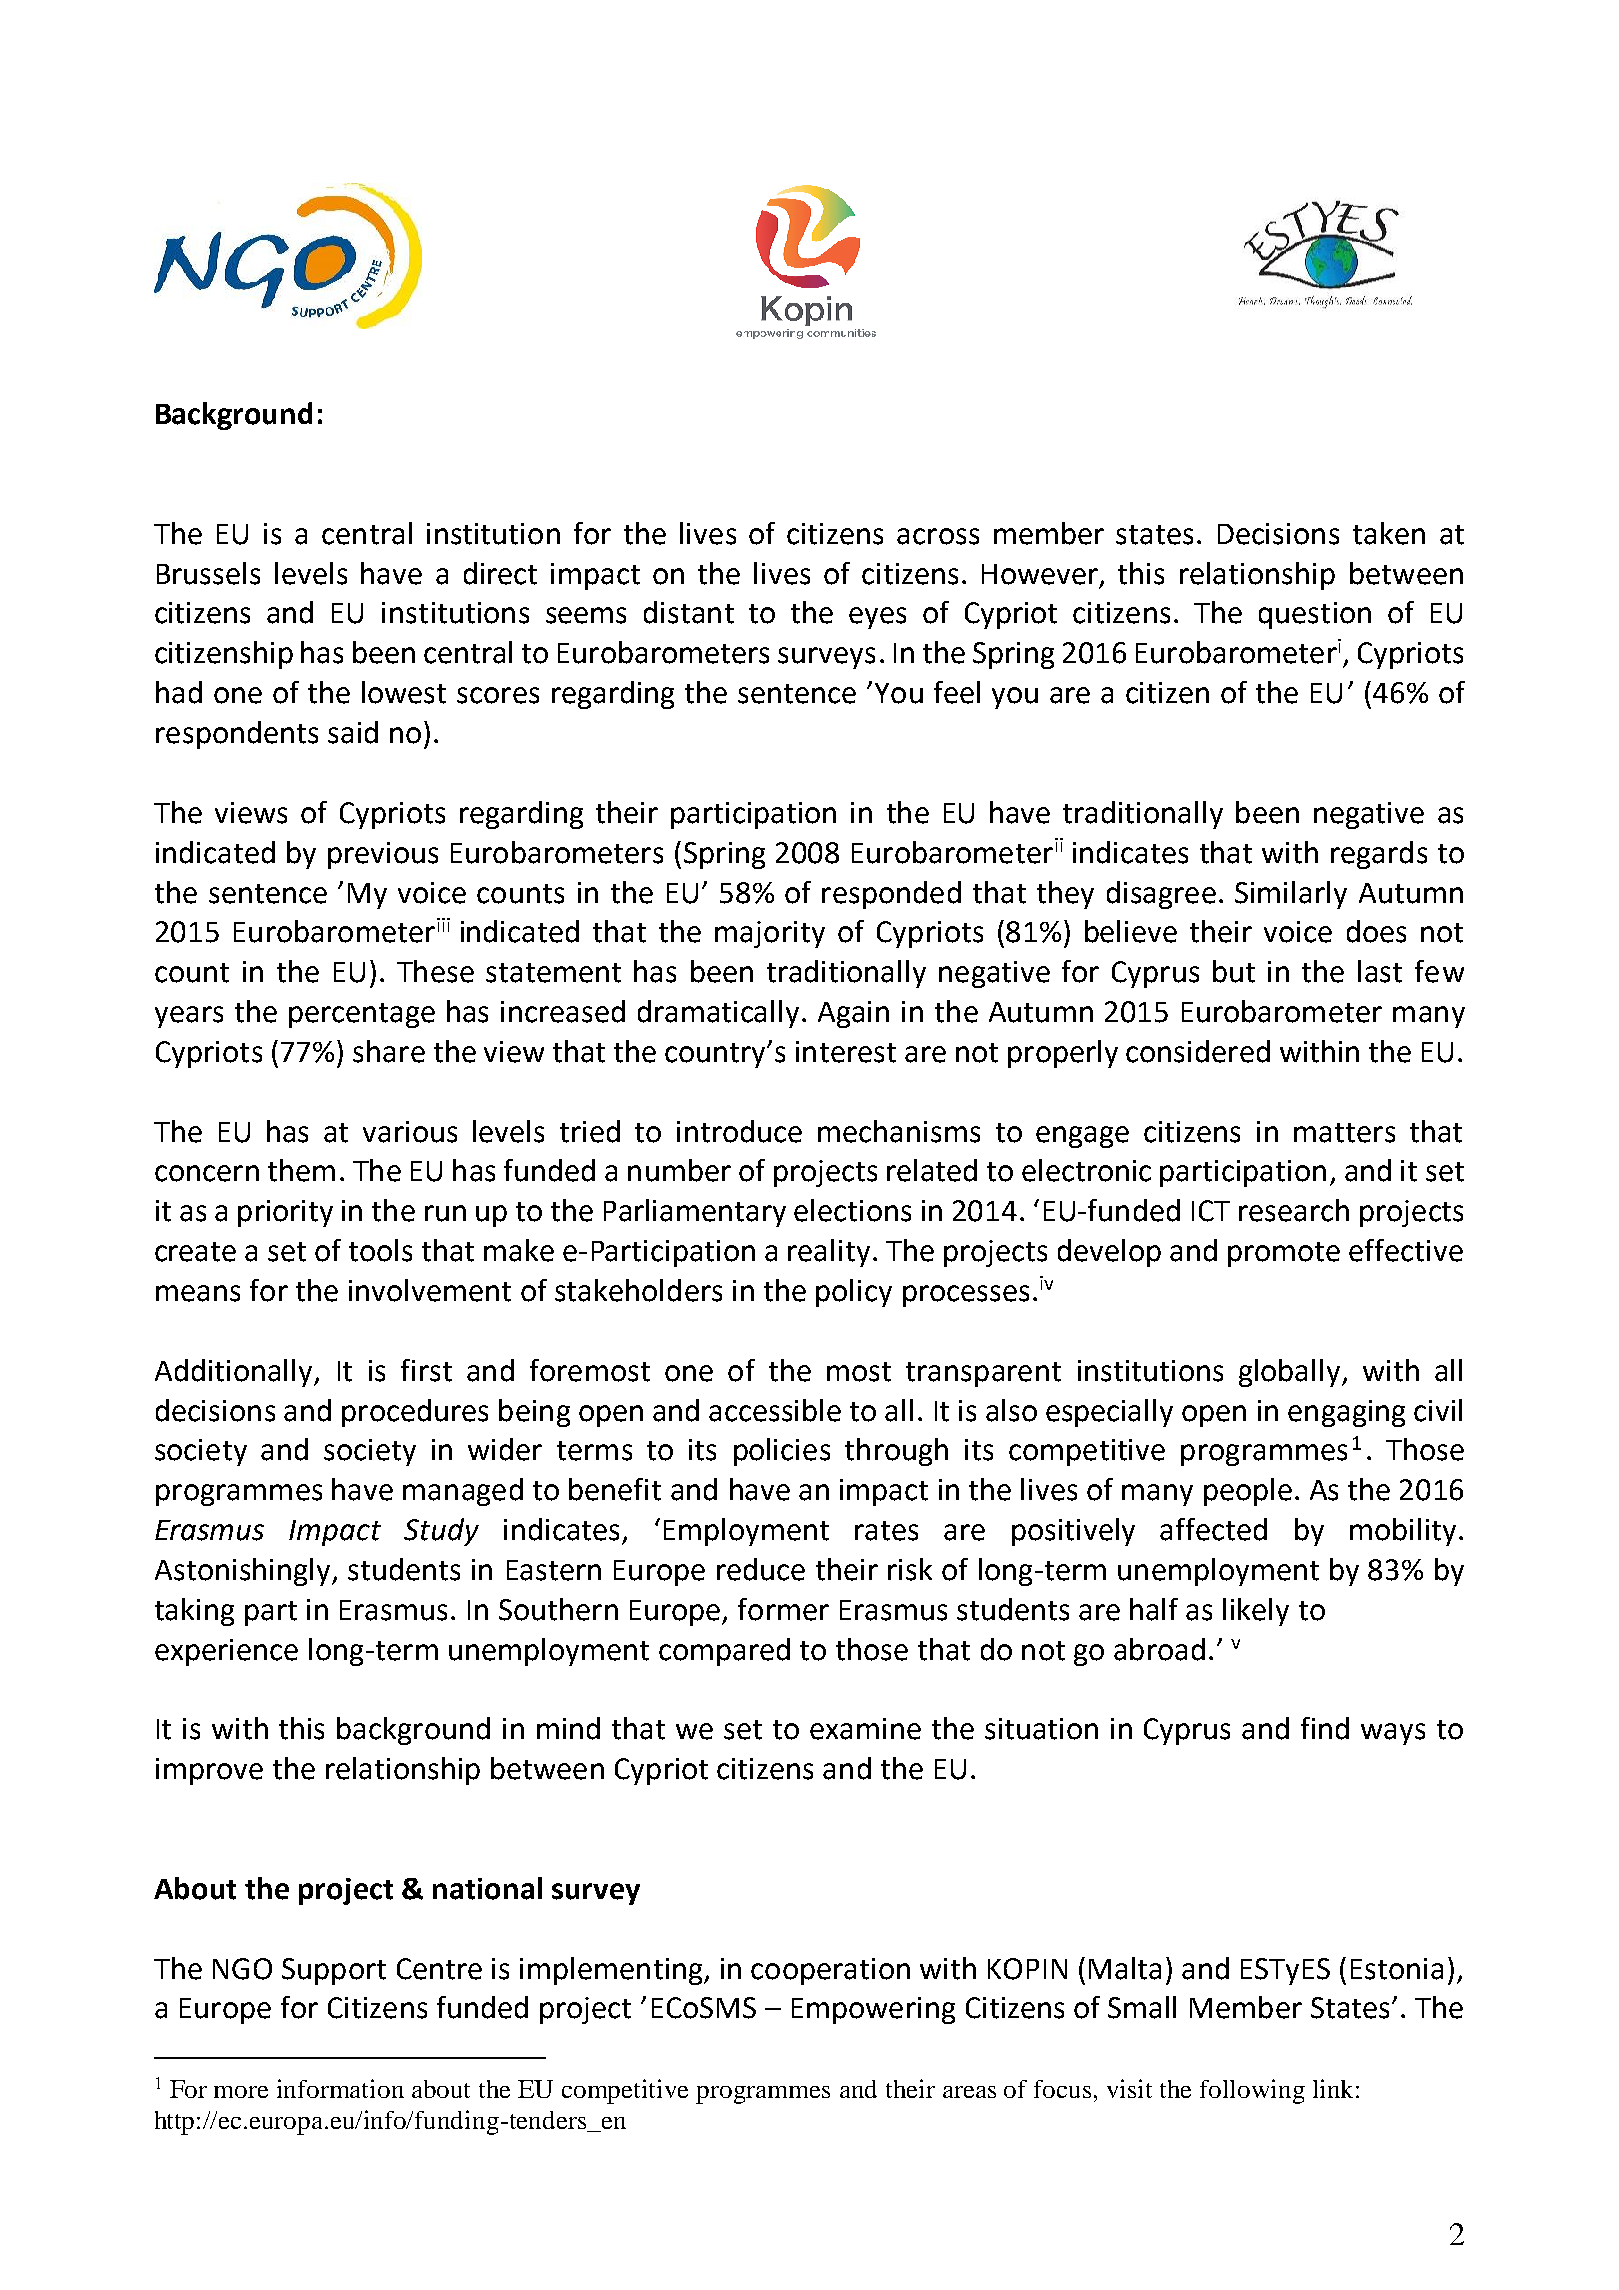 This screenshot has height=2290, width=1619. What do you see at coordinates (1248, 1492) in the screenshot?
I see `people` at bounding box center [1248, 1492].
